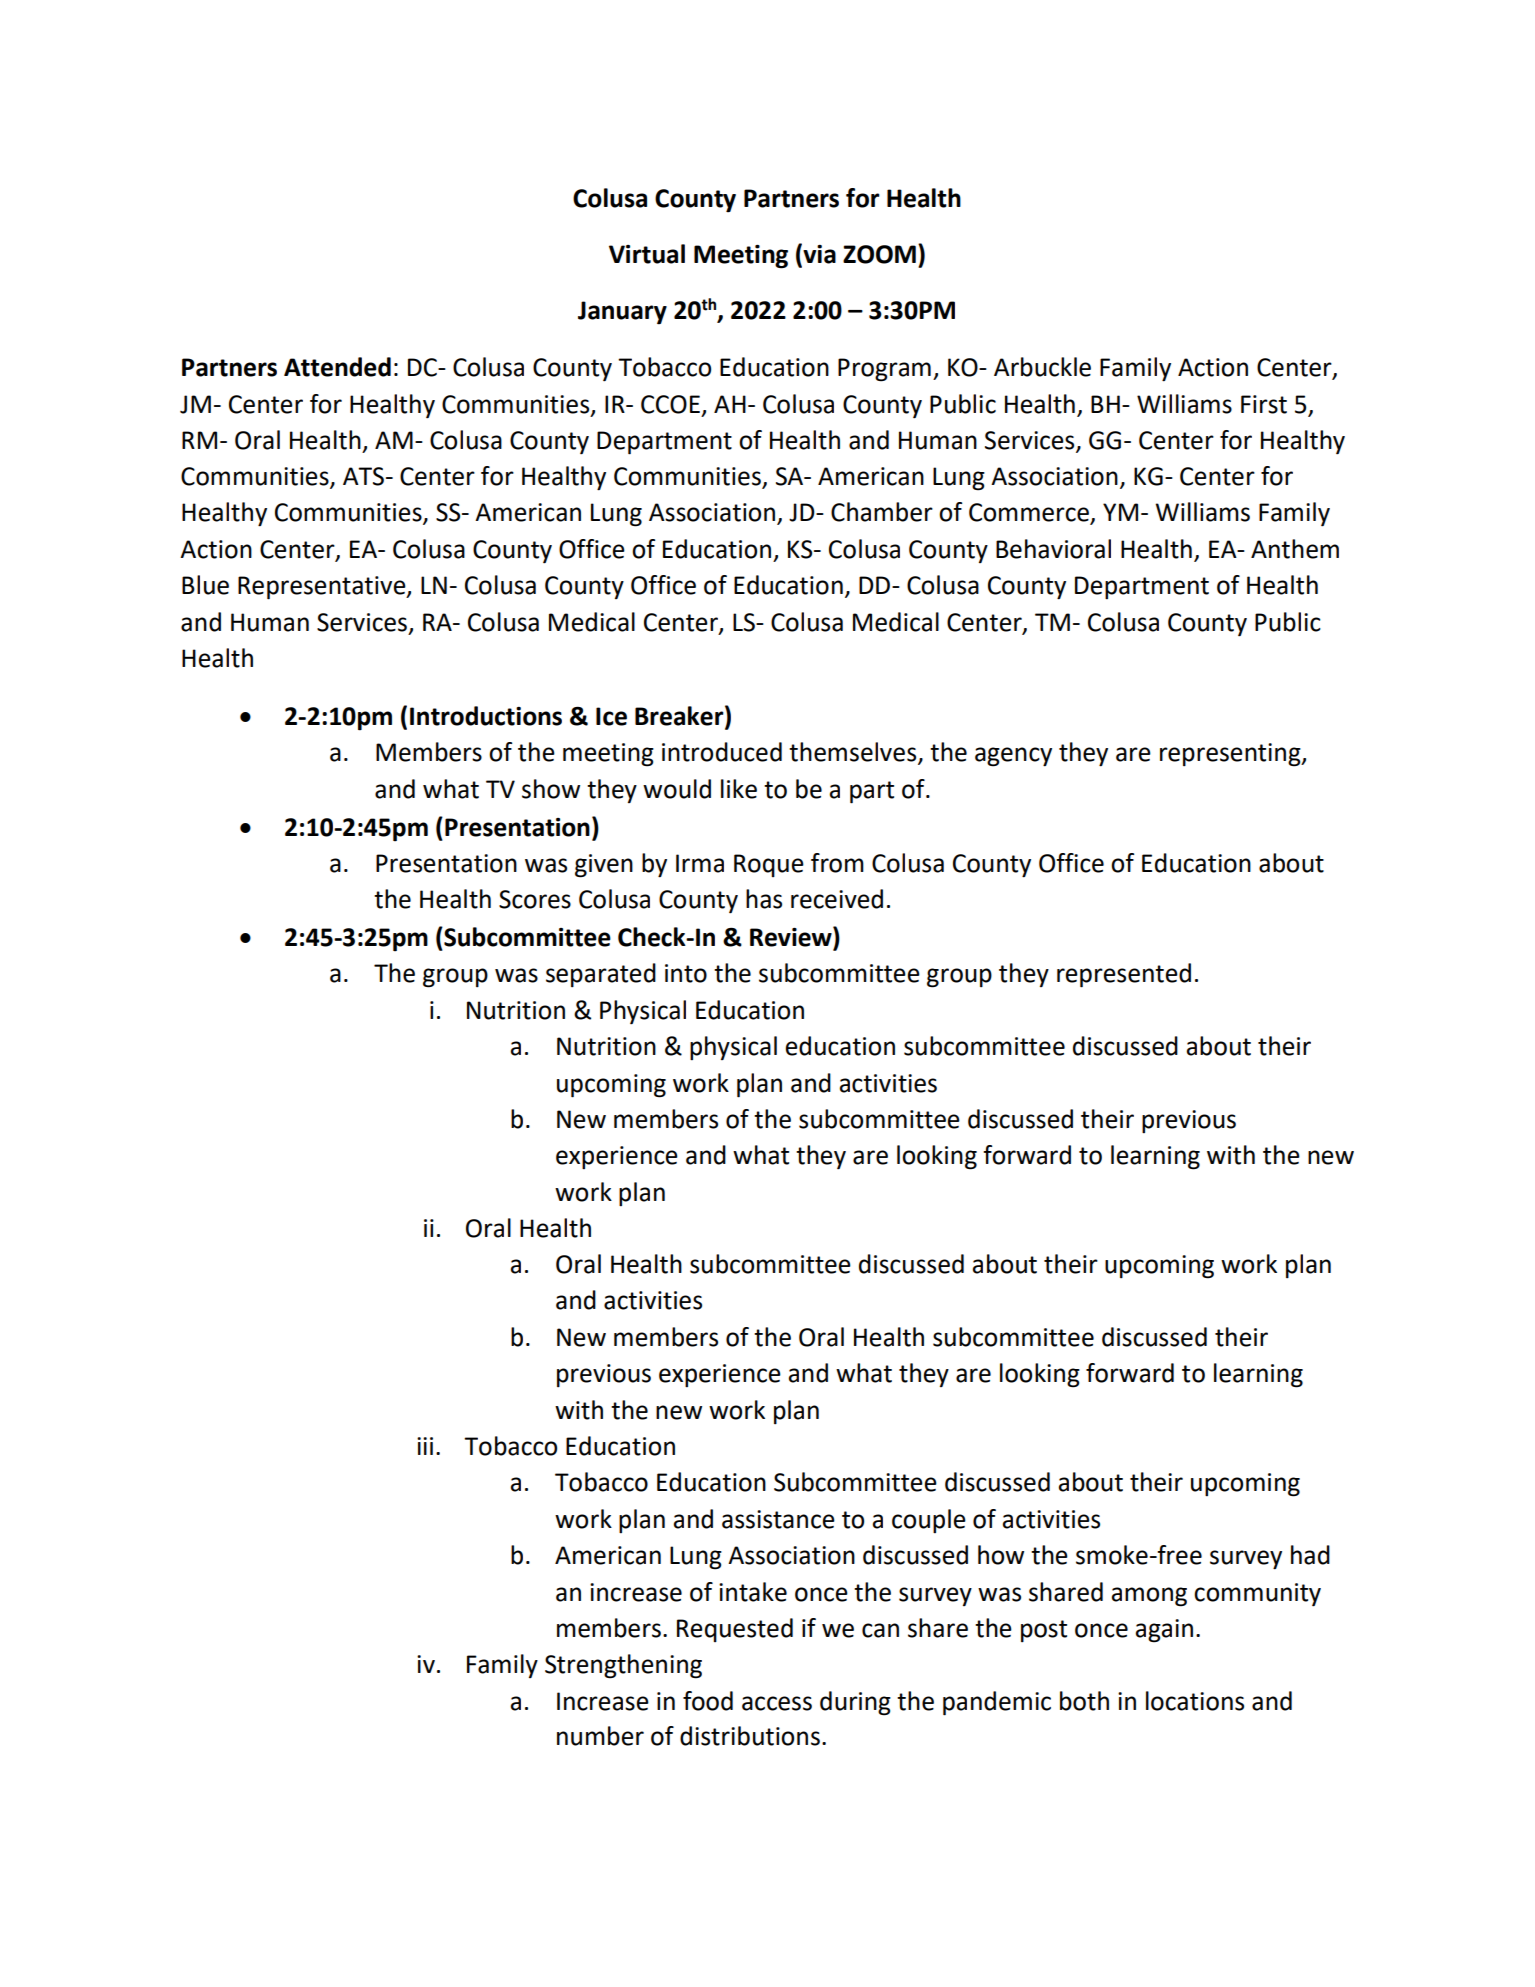  I want to click on represented, so click(1124, 975).
